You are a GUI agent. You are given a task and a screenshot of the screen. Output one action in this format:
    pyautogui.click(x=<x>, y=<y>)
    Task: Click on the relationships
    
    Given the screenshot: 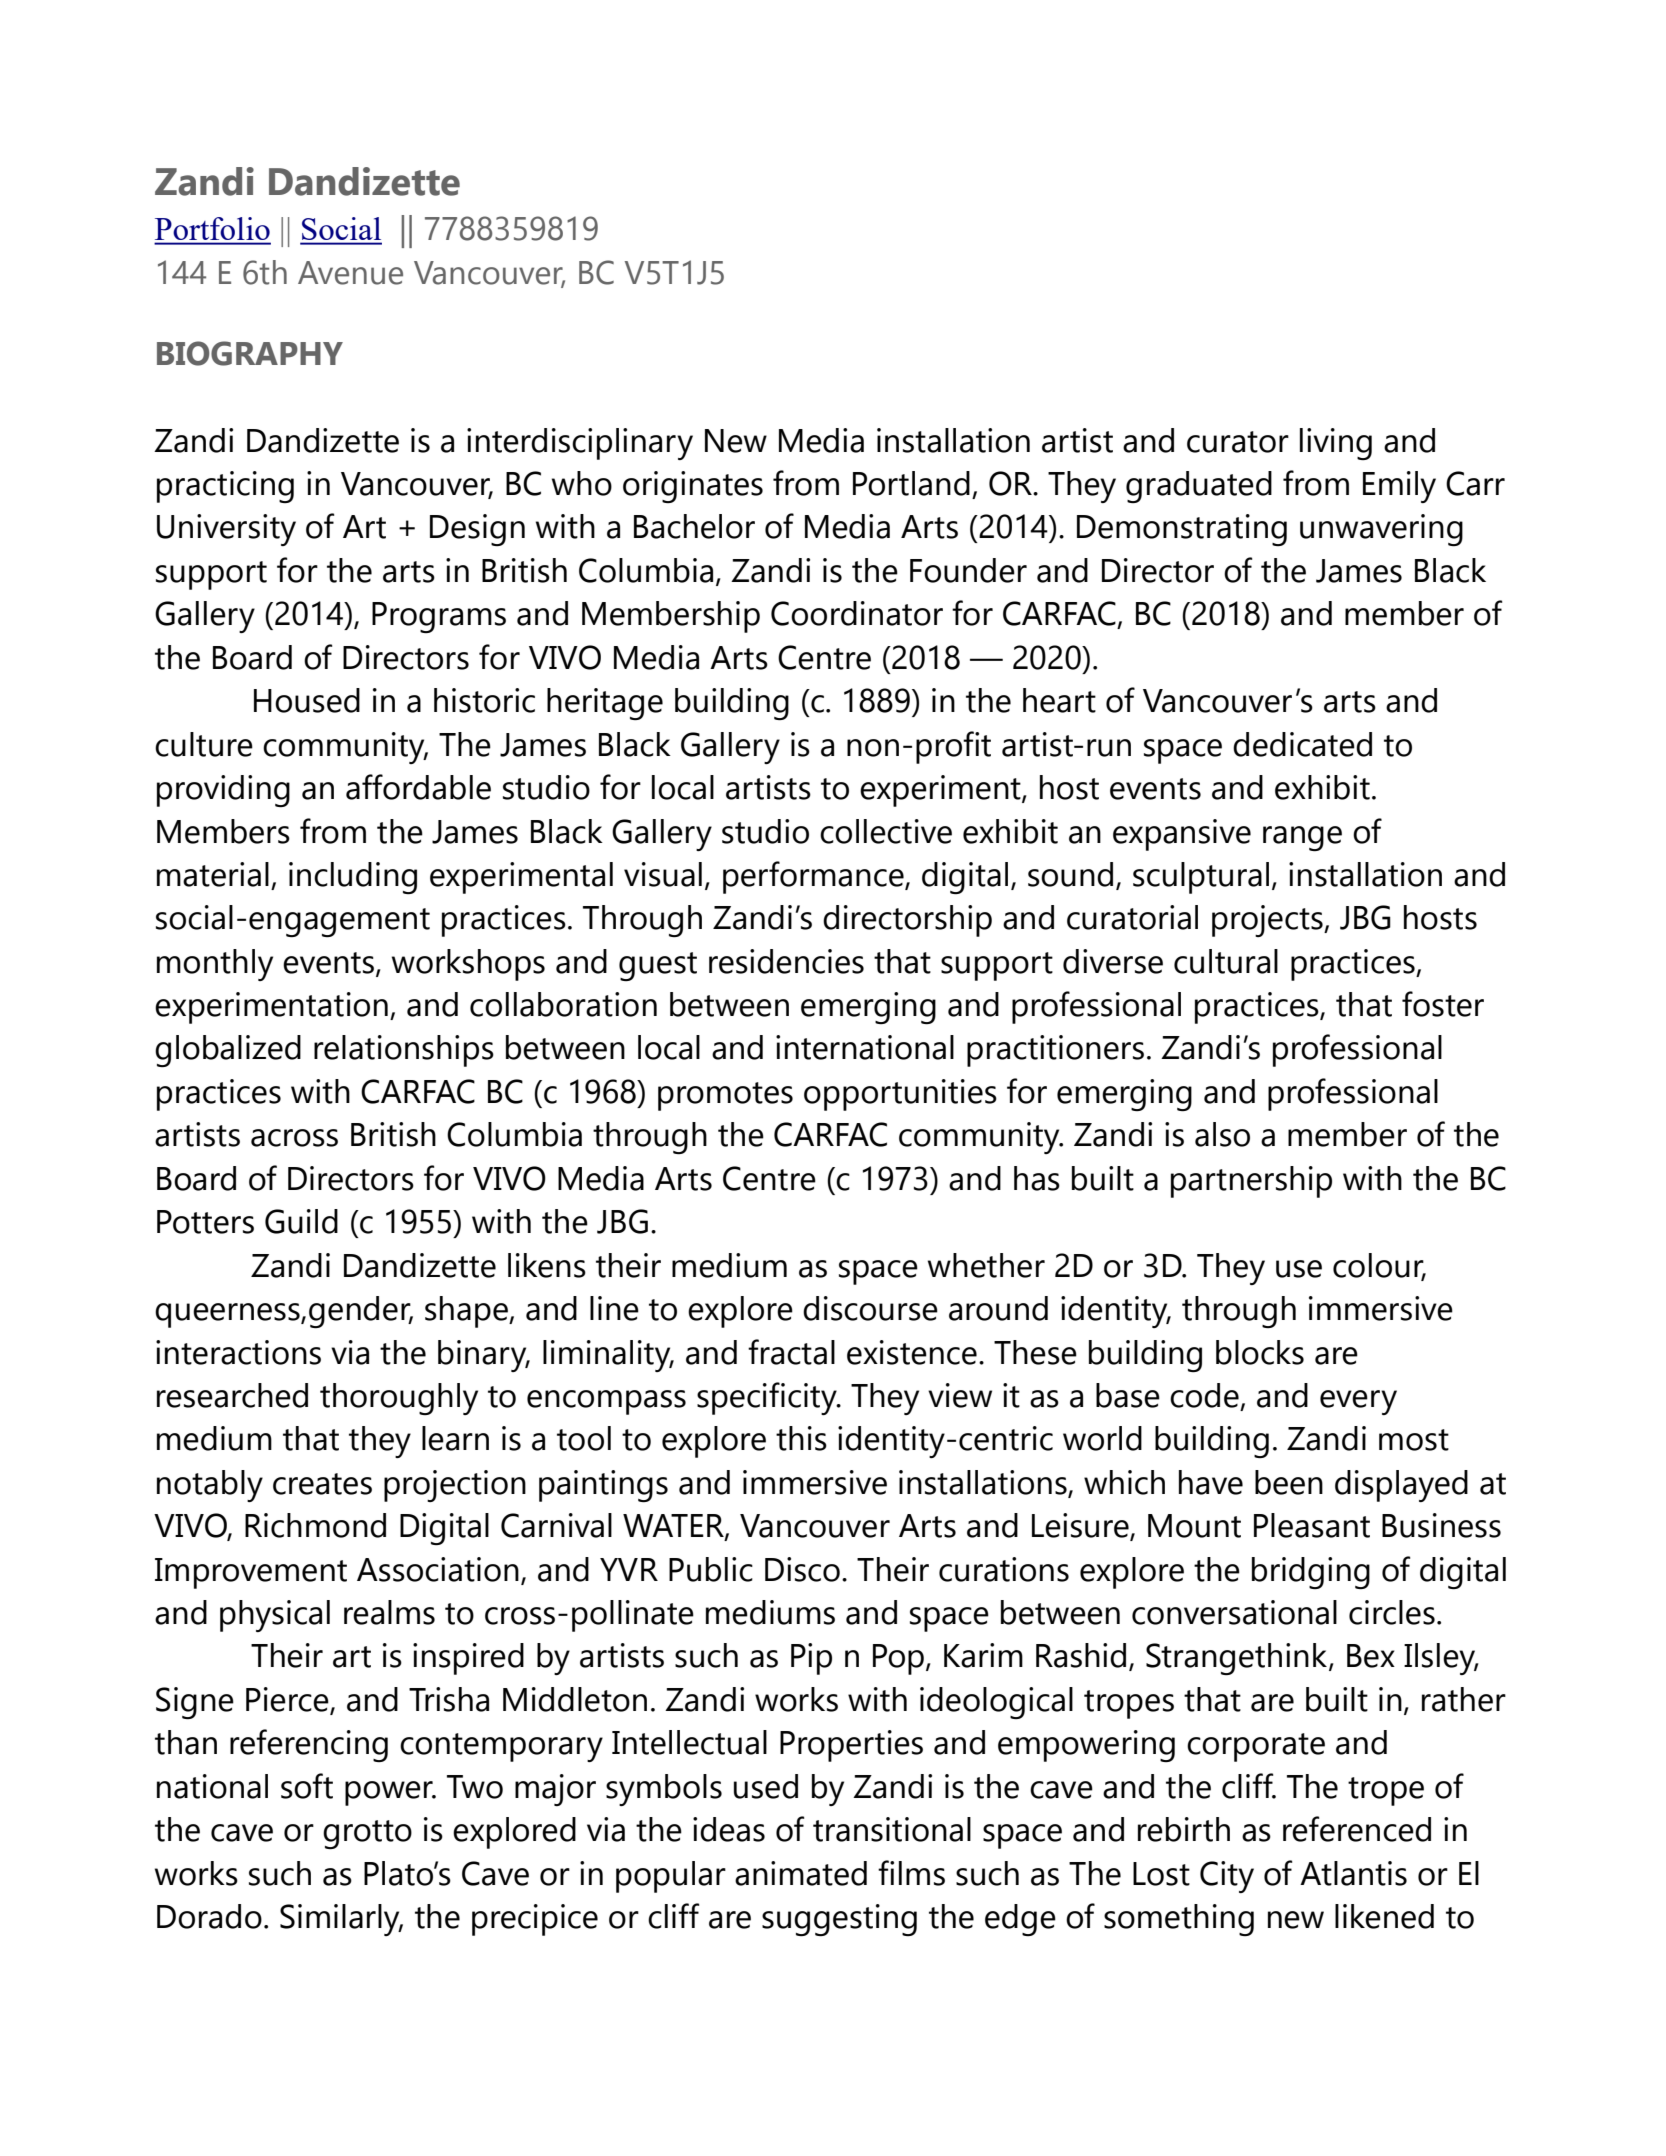 What is the action you would take?
    pyautogui.click(x=404, y=1051)
